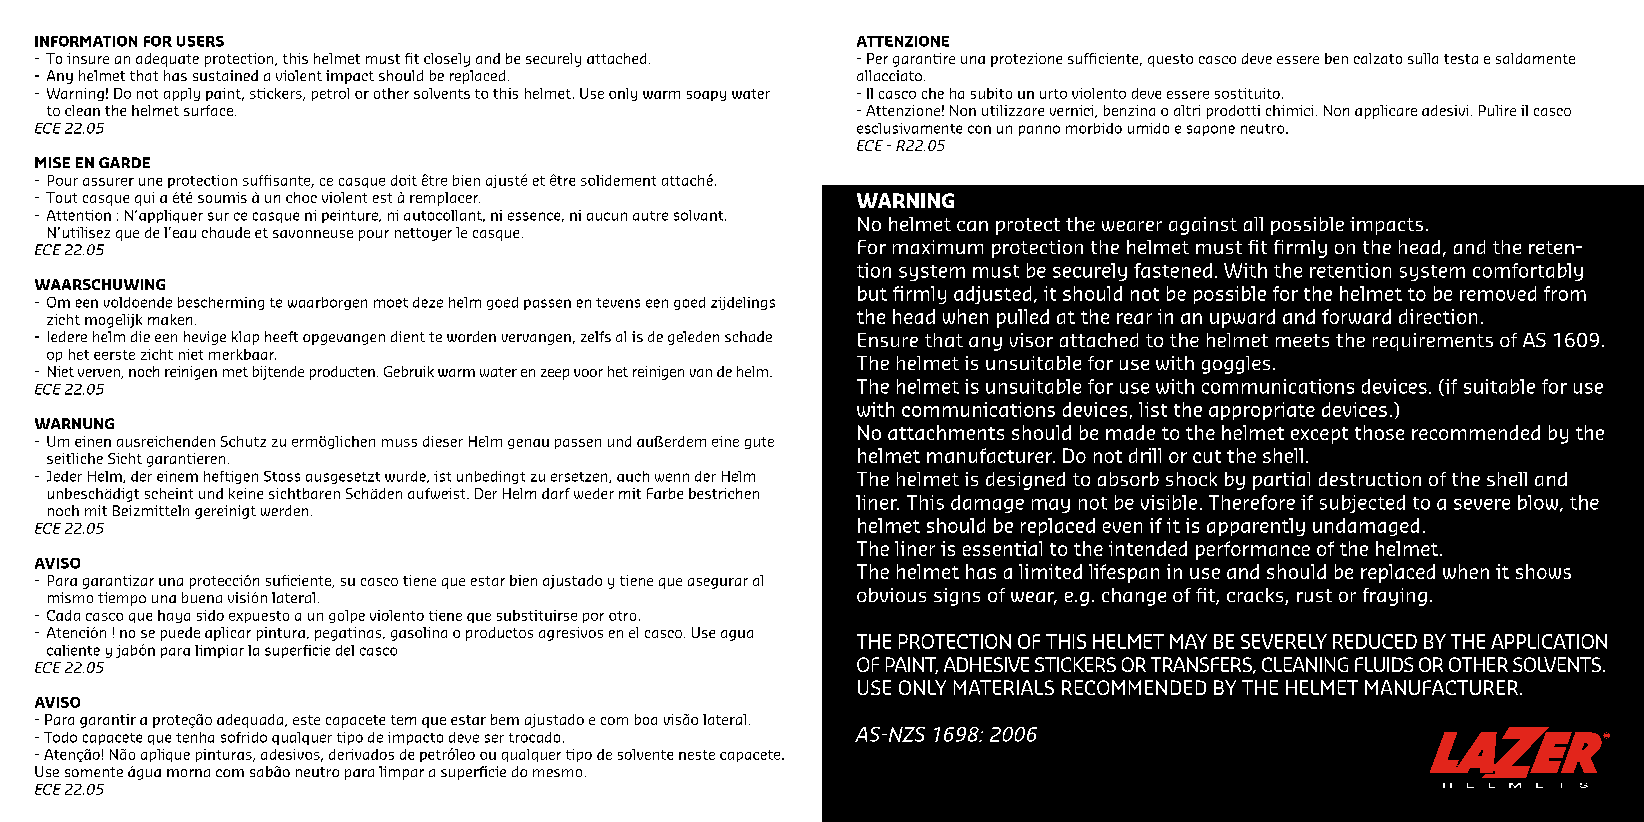 Image resolution: width=1644 pixels, height=822 pixels. What do you see at coordinates (1423, 58) in the page?
I see `sulla` at bounding box center [1423, 58].
